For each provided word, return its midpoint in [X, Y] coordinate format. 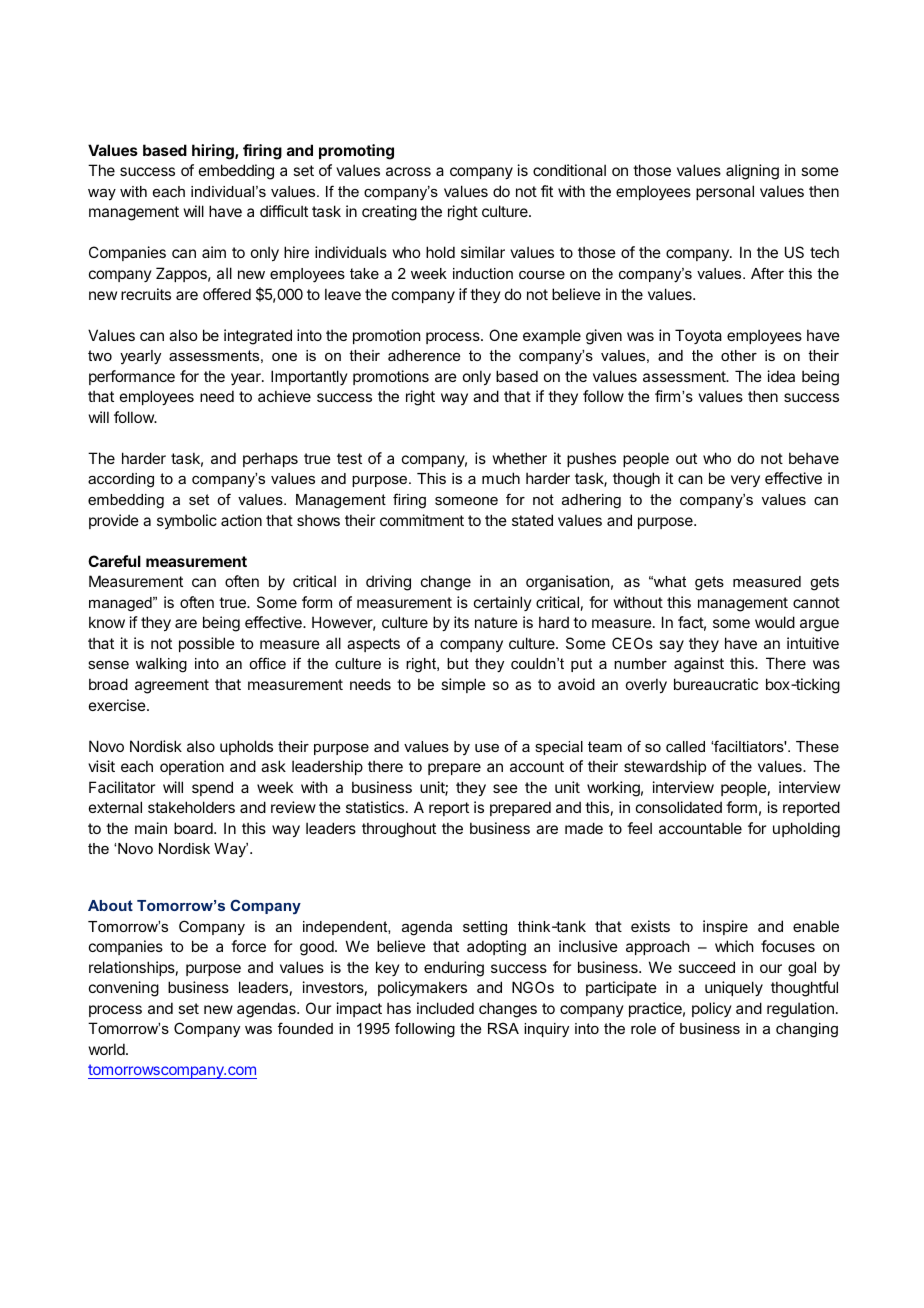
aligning [752, 172]
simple [463, 685]
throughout [399, 830]
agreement [172, 686]
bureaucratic [716, 684]
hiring [214, 152]
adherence [424, 355]
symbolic [187, 521]
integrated [258, 337]
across [408, 171]
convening [124, 989]
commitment [422, 520]
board [194, 828]
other [739, 355]
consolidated [679, 807]
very [745, 481]
